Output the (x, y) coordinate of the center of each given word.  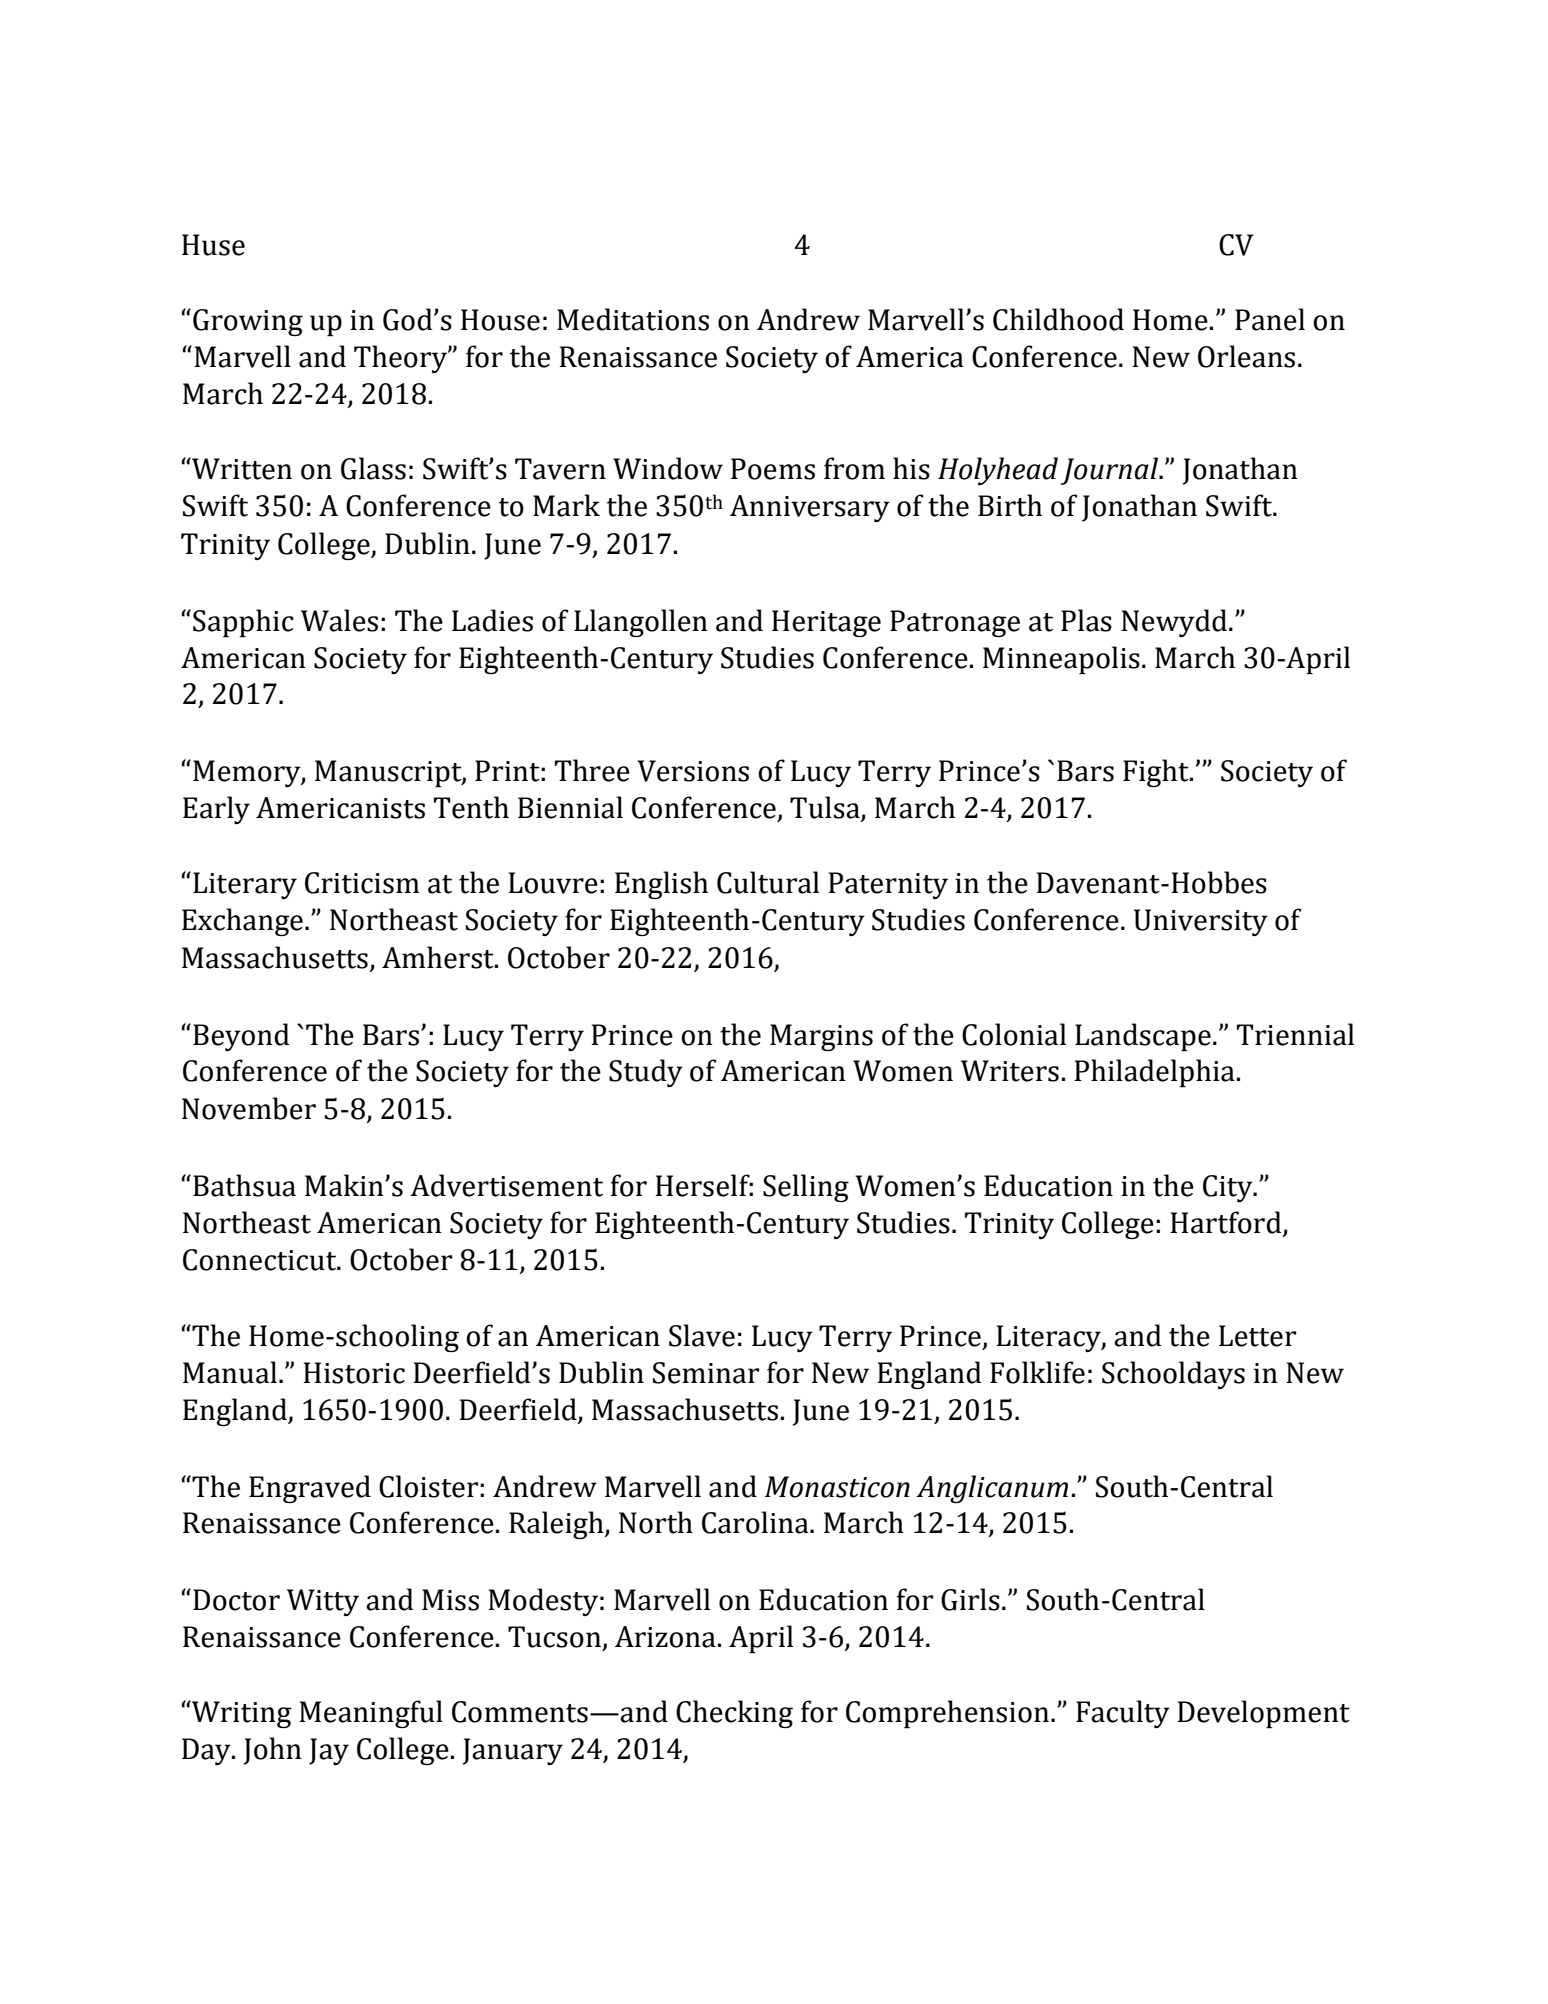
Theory (401, 359)
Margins (821, 1037)
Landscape (1143, 1037)
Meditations (633, 319)
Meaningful (371, 1714)
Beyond (241, 1037)
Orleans (1246, 356)
